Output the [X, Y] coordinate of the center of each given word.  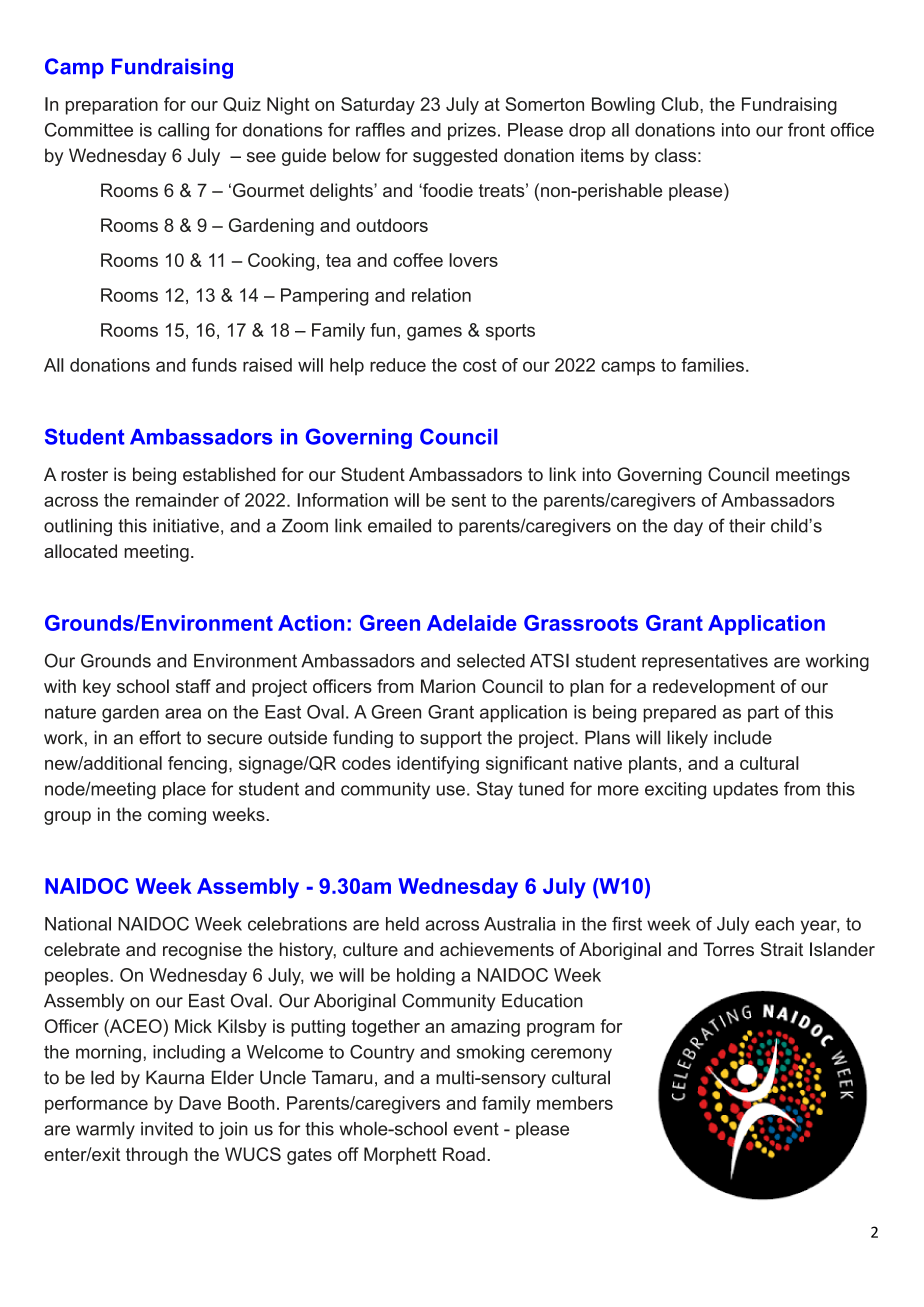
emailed [399, 525]
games [434, 333]
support [451, 739]
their [747, 526]
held [402, 924]
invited [167, 1129]
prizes [472, 131]
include [743, 737]
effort [160, 737]
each [774, 924]
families [712, 365]
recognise [202, 951]
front [806, 130]
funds [214, 365]
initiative [186, 526]
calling [183, 132]
